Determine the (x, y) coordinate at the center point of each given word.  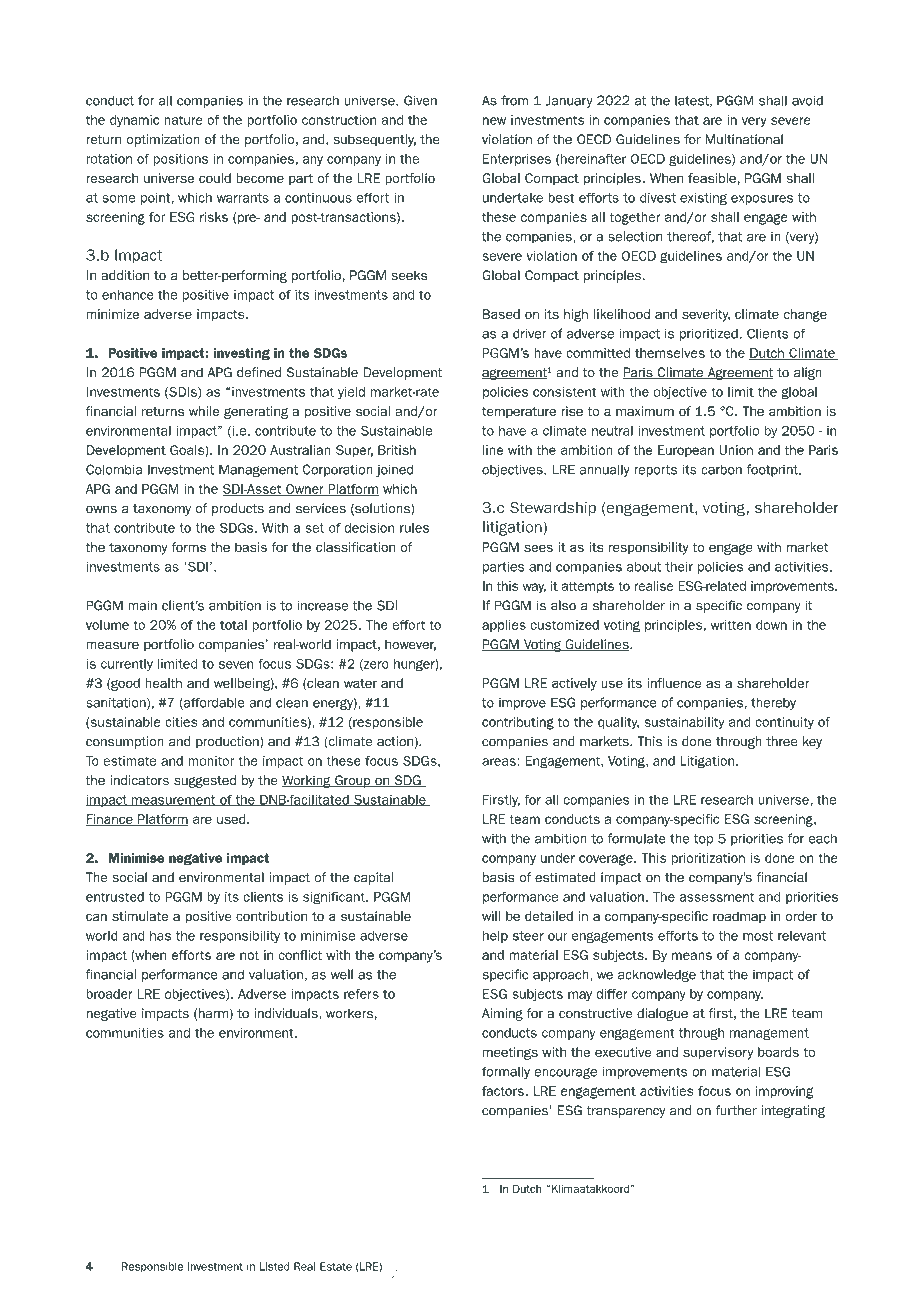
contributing (518, 723)
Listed (275, 1266)
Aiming (502, 1014)
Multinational (744, 139)
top (703, 840)
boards (778, 1052)
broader (109, 994)
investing (241, 354)
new (494, 121)
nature (183, 120)
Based (501, 314)
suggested (205, 781)
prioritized (710, 334)
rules (414, 528)
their (679, 566)
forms (189, 547)
